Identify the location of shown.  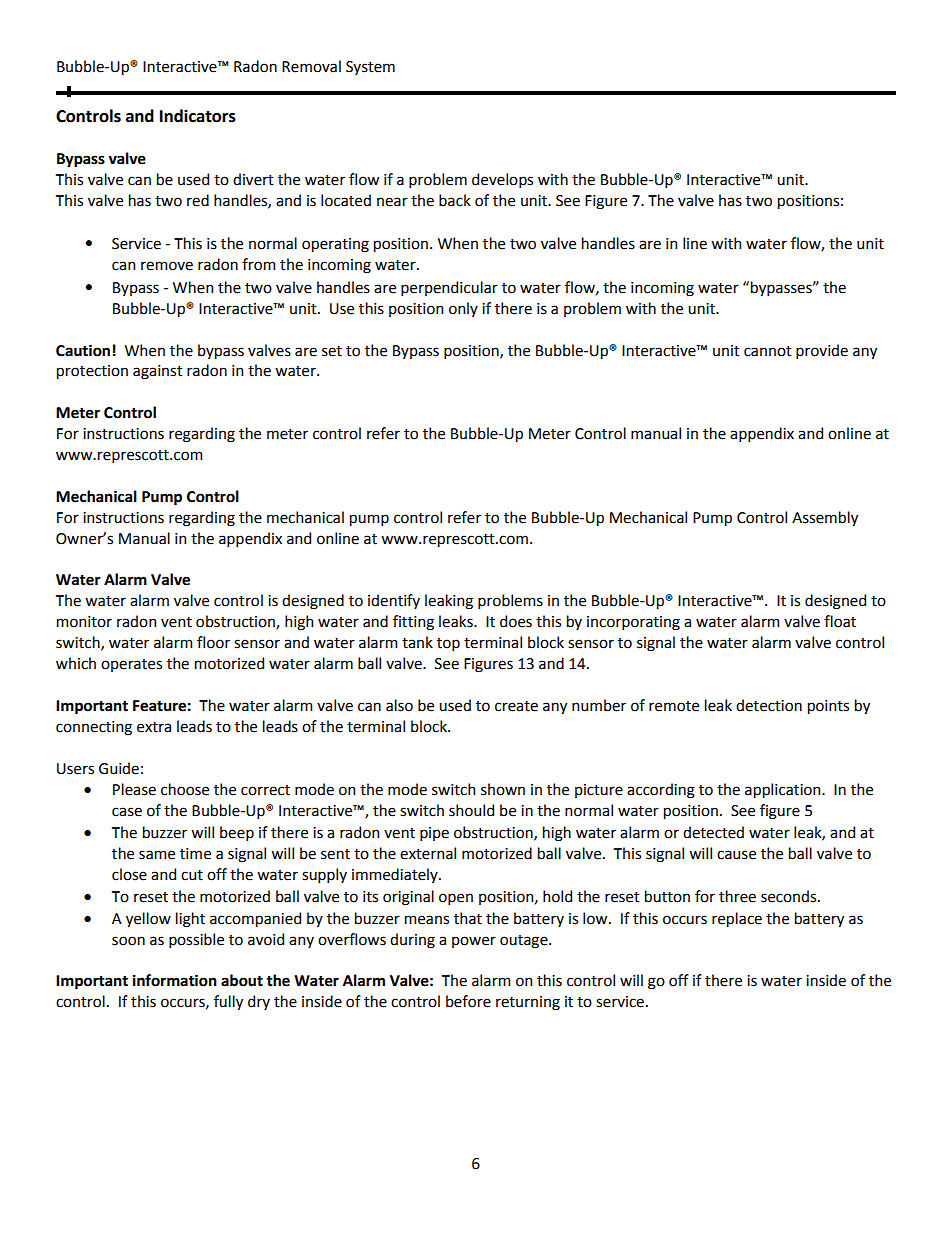
(503, 789).
